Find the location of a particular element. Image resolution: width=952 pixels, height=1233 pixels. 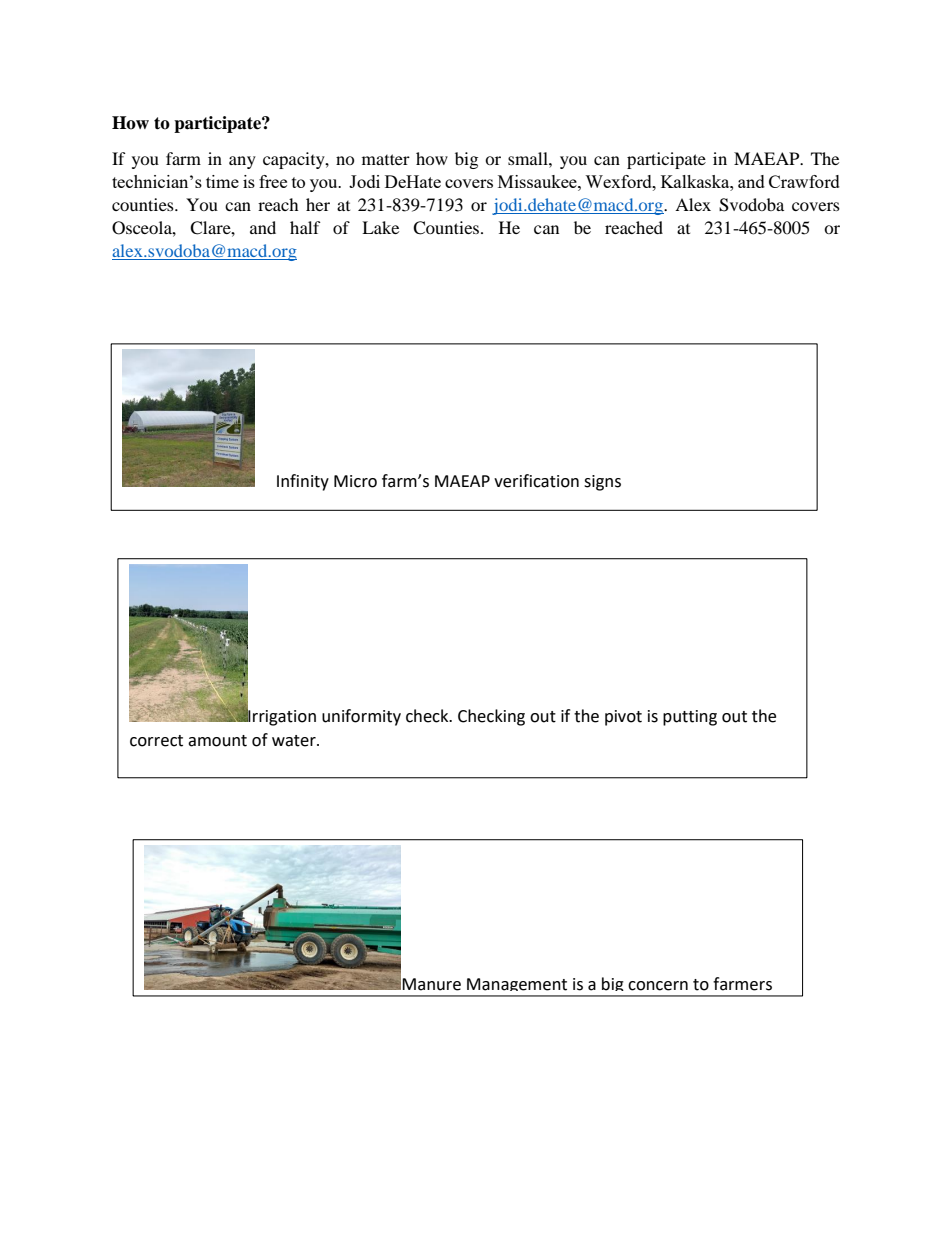

Infinity is located at coordinates (303, 482).
